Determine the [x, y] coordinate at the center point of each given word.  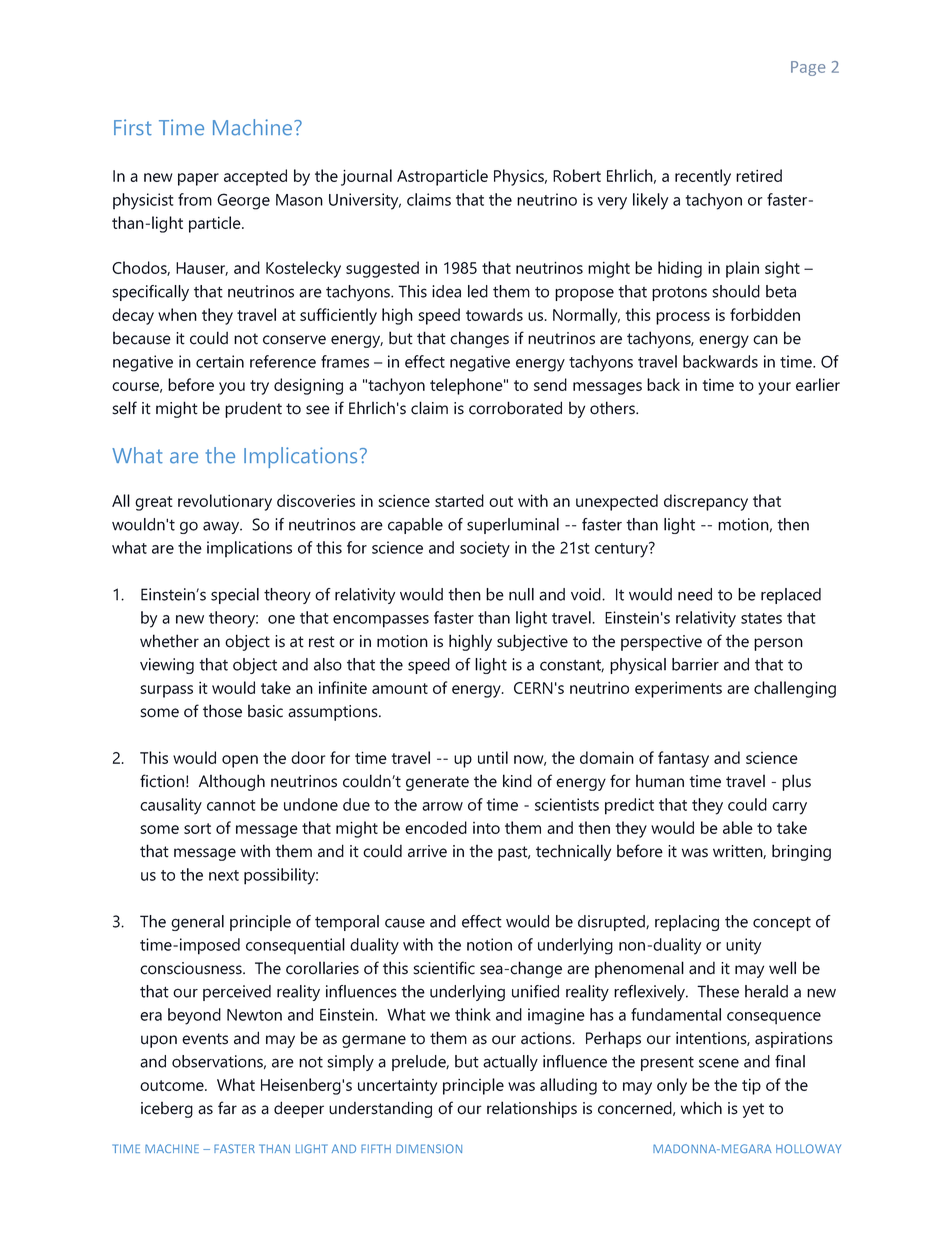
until [493, 757]
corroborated [515, 408]
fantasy [683, 759]
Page [808, 68]
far [227, 1108]
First [133, 127]
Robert [577, 175]
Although [232, 782]
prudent [253, 409]
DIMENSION [429, 1149]
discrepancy [706, 502]
